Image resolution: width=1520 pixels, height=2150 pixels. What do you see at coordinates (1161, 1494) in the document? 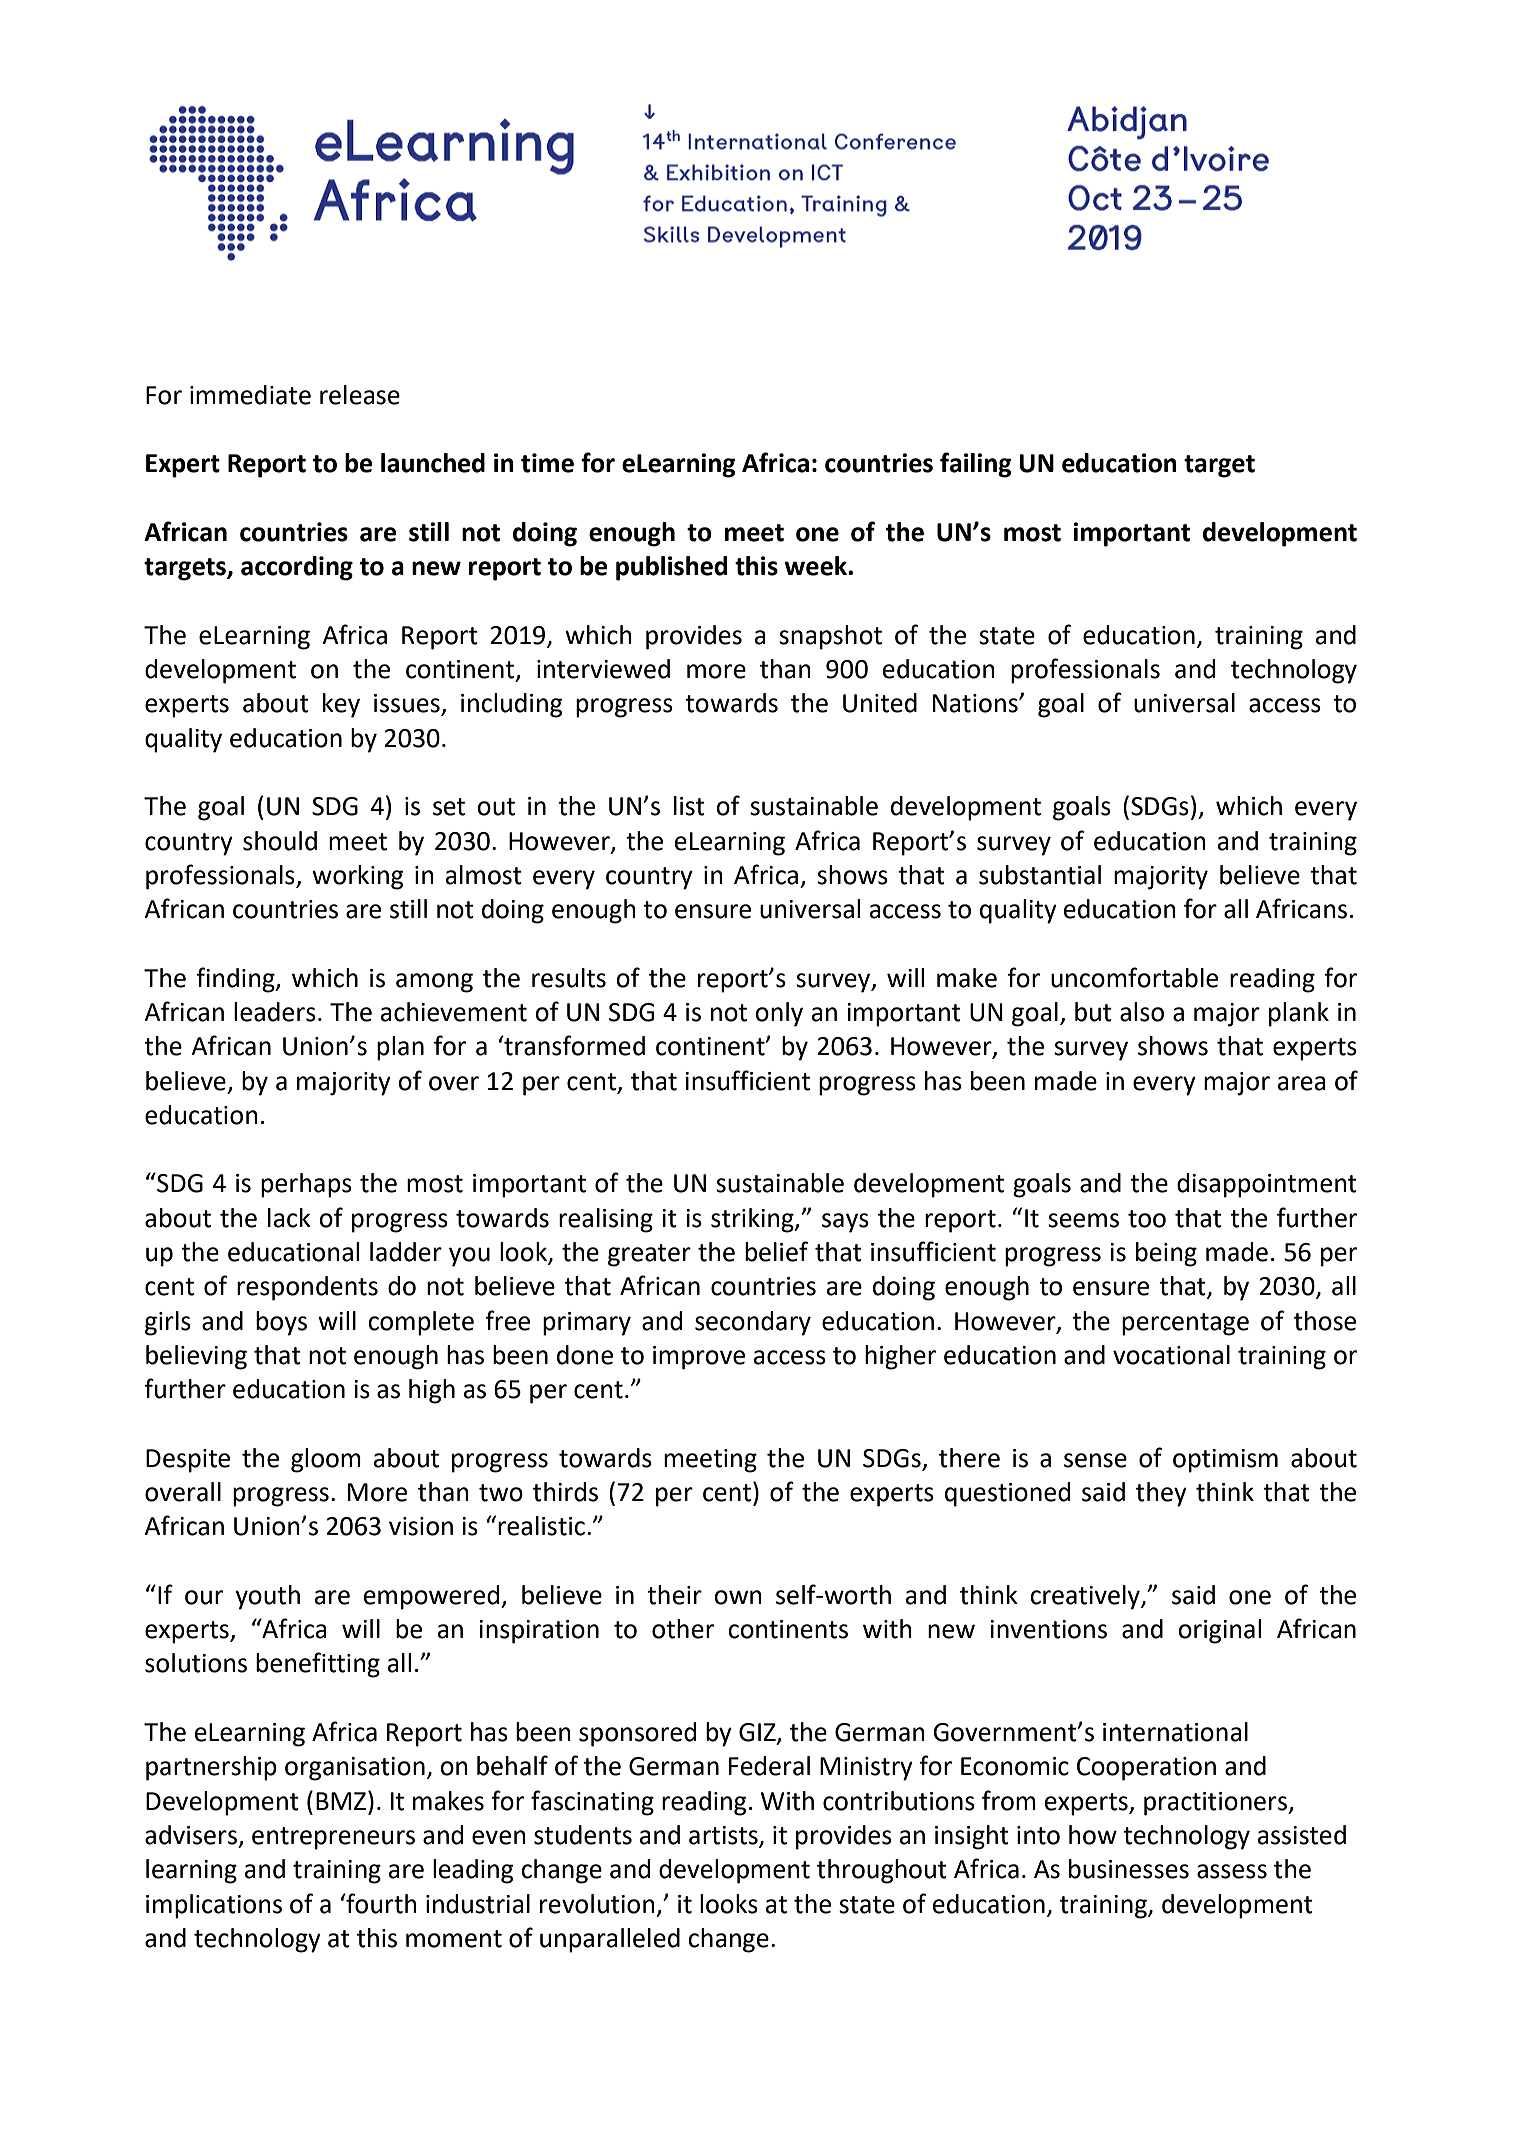
I see `they` at bounding box center [1161, 1494].
